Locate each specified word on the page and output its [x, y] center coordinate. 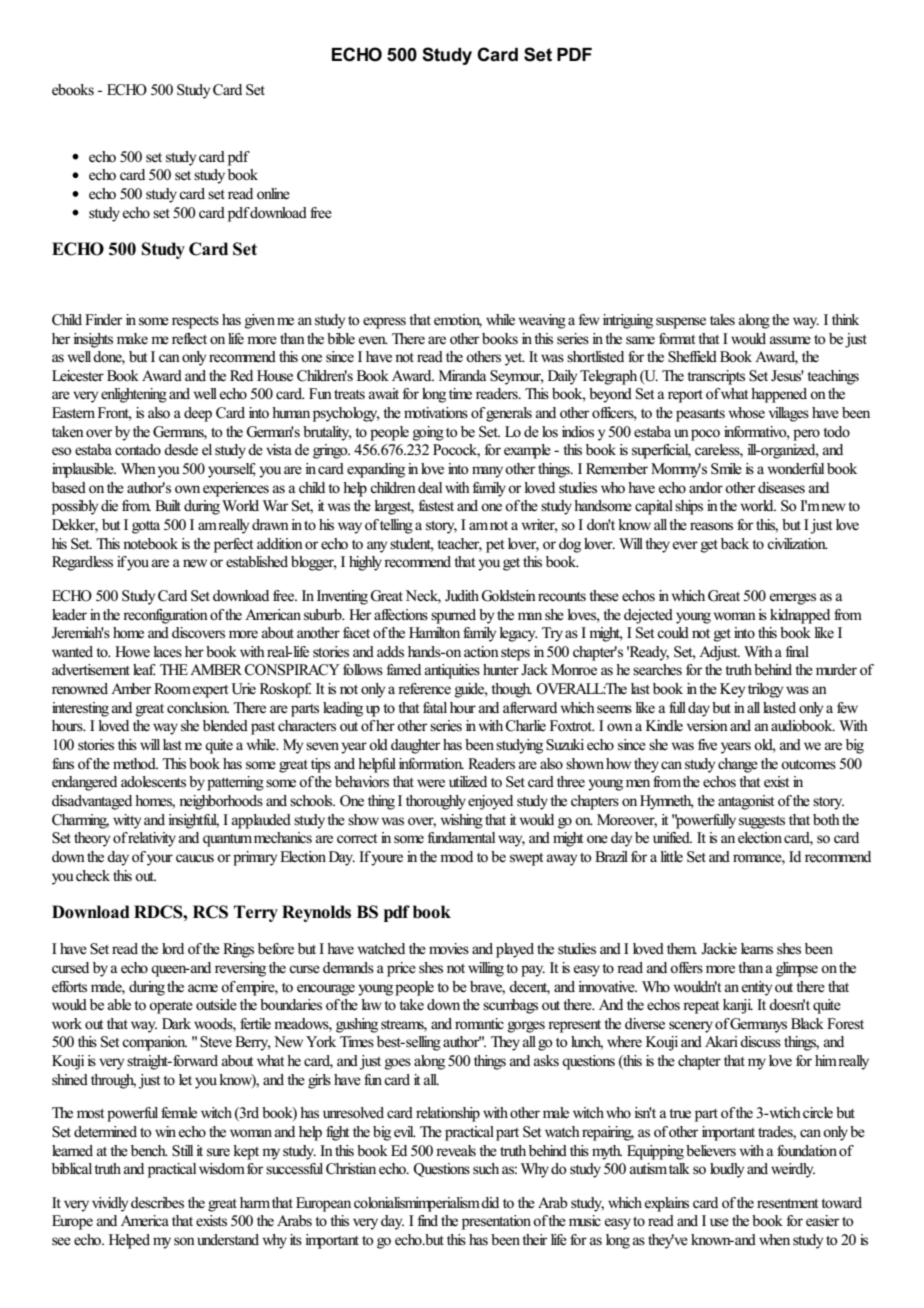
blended [225, 726]
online [273, 194]
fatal [435, 707]
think [845, 319]
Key [732, 690]
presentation [498, 1222]
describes [157, 1203]
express [384, 323]
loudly [727, 1170]
